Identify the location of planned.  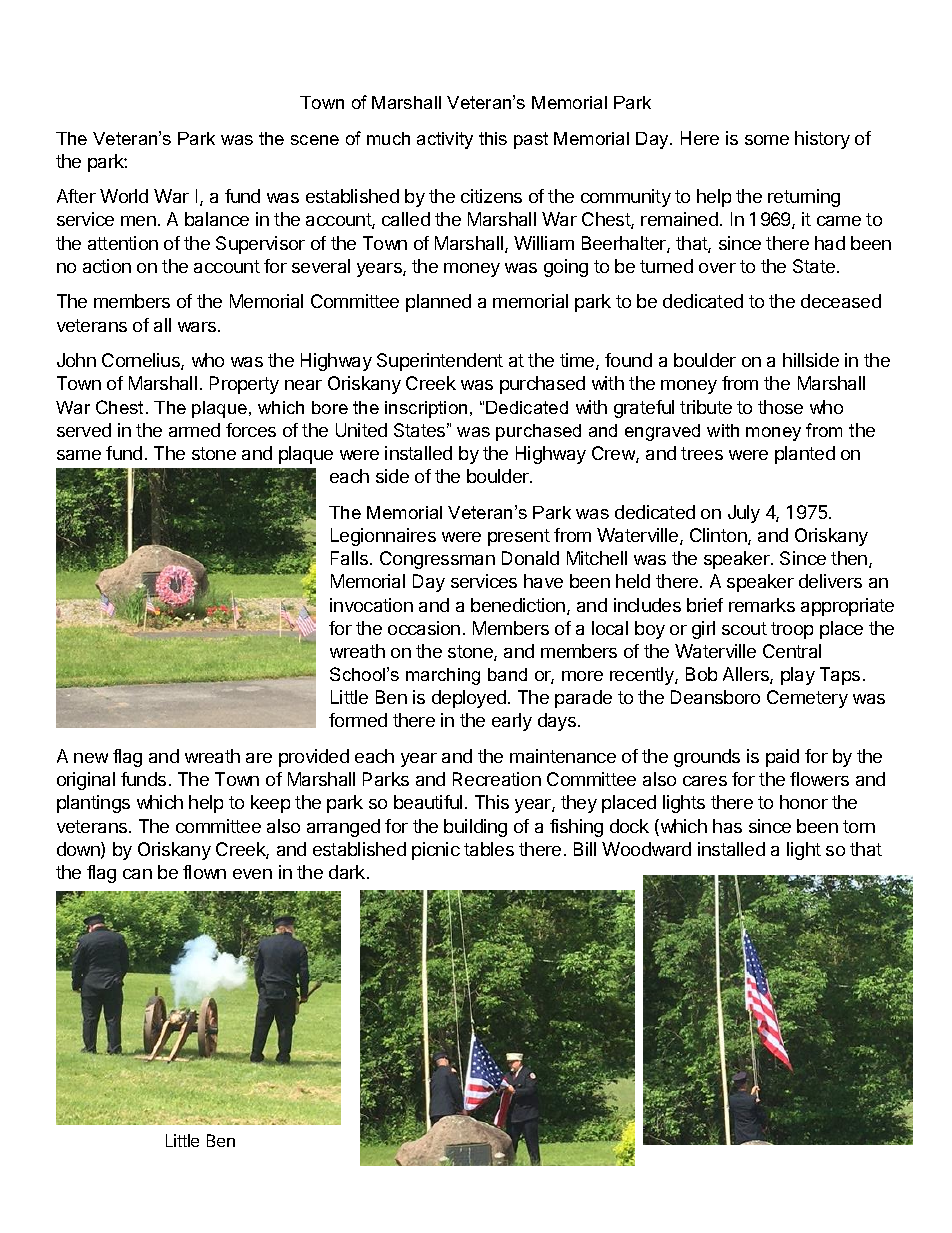
(438, 303).
